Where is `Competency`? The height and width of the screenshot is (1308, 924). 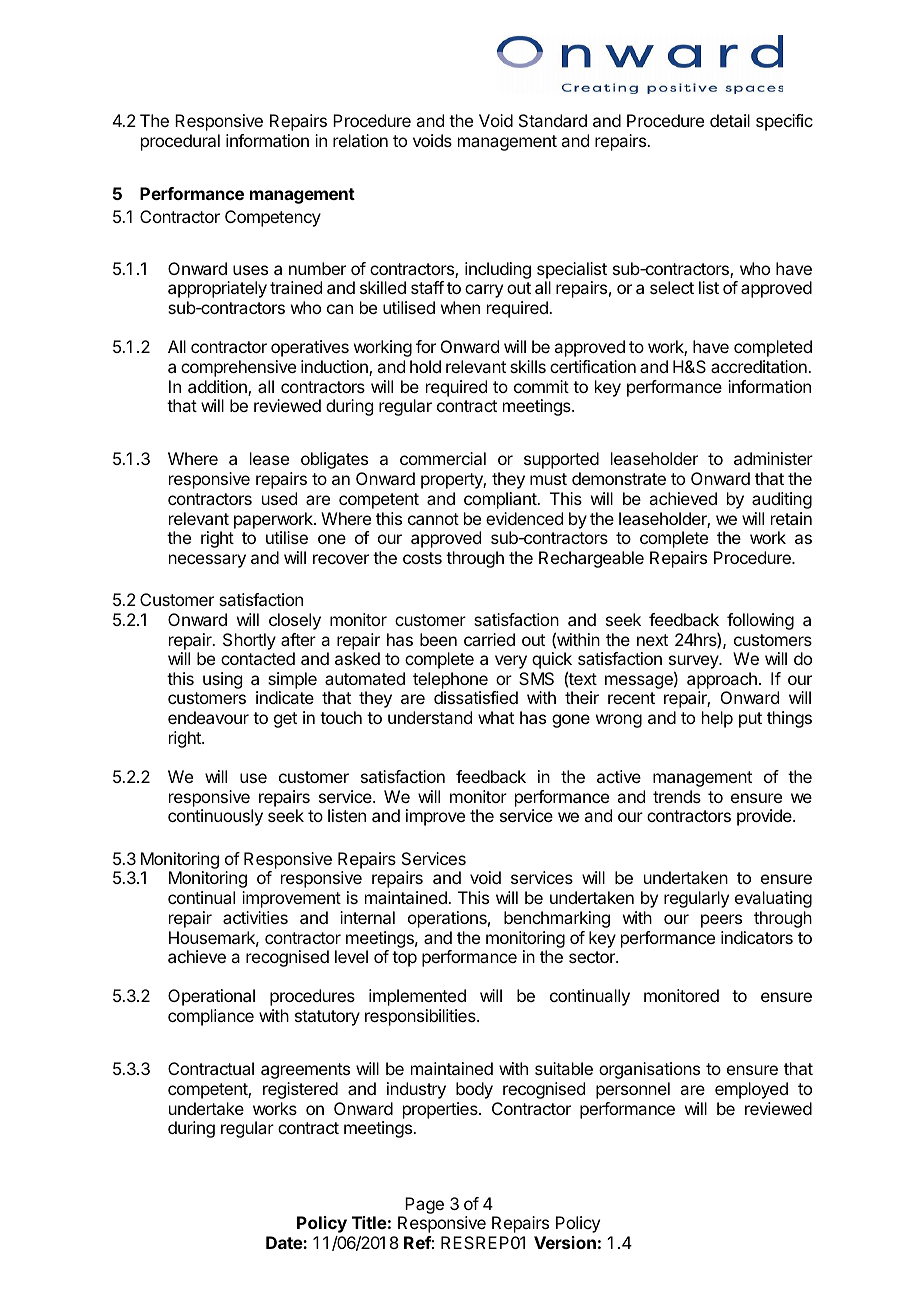
Competency is located at coordinates (273, 218).
